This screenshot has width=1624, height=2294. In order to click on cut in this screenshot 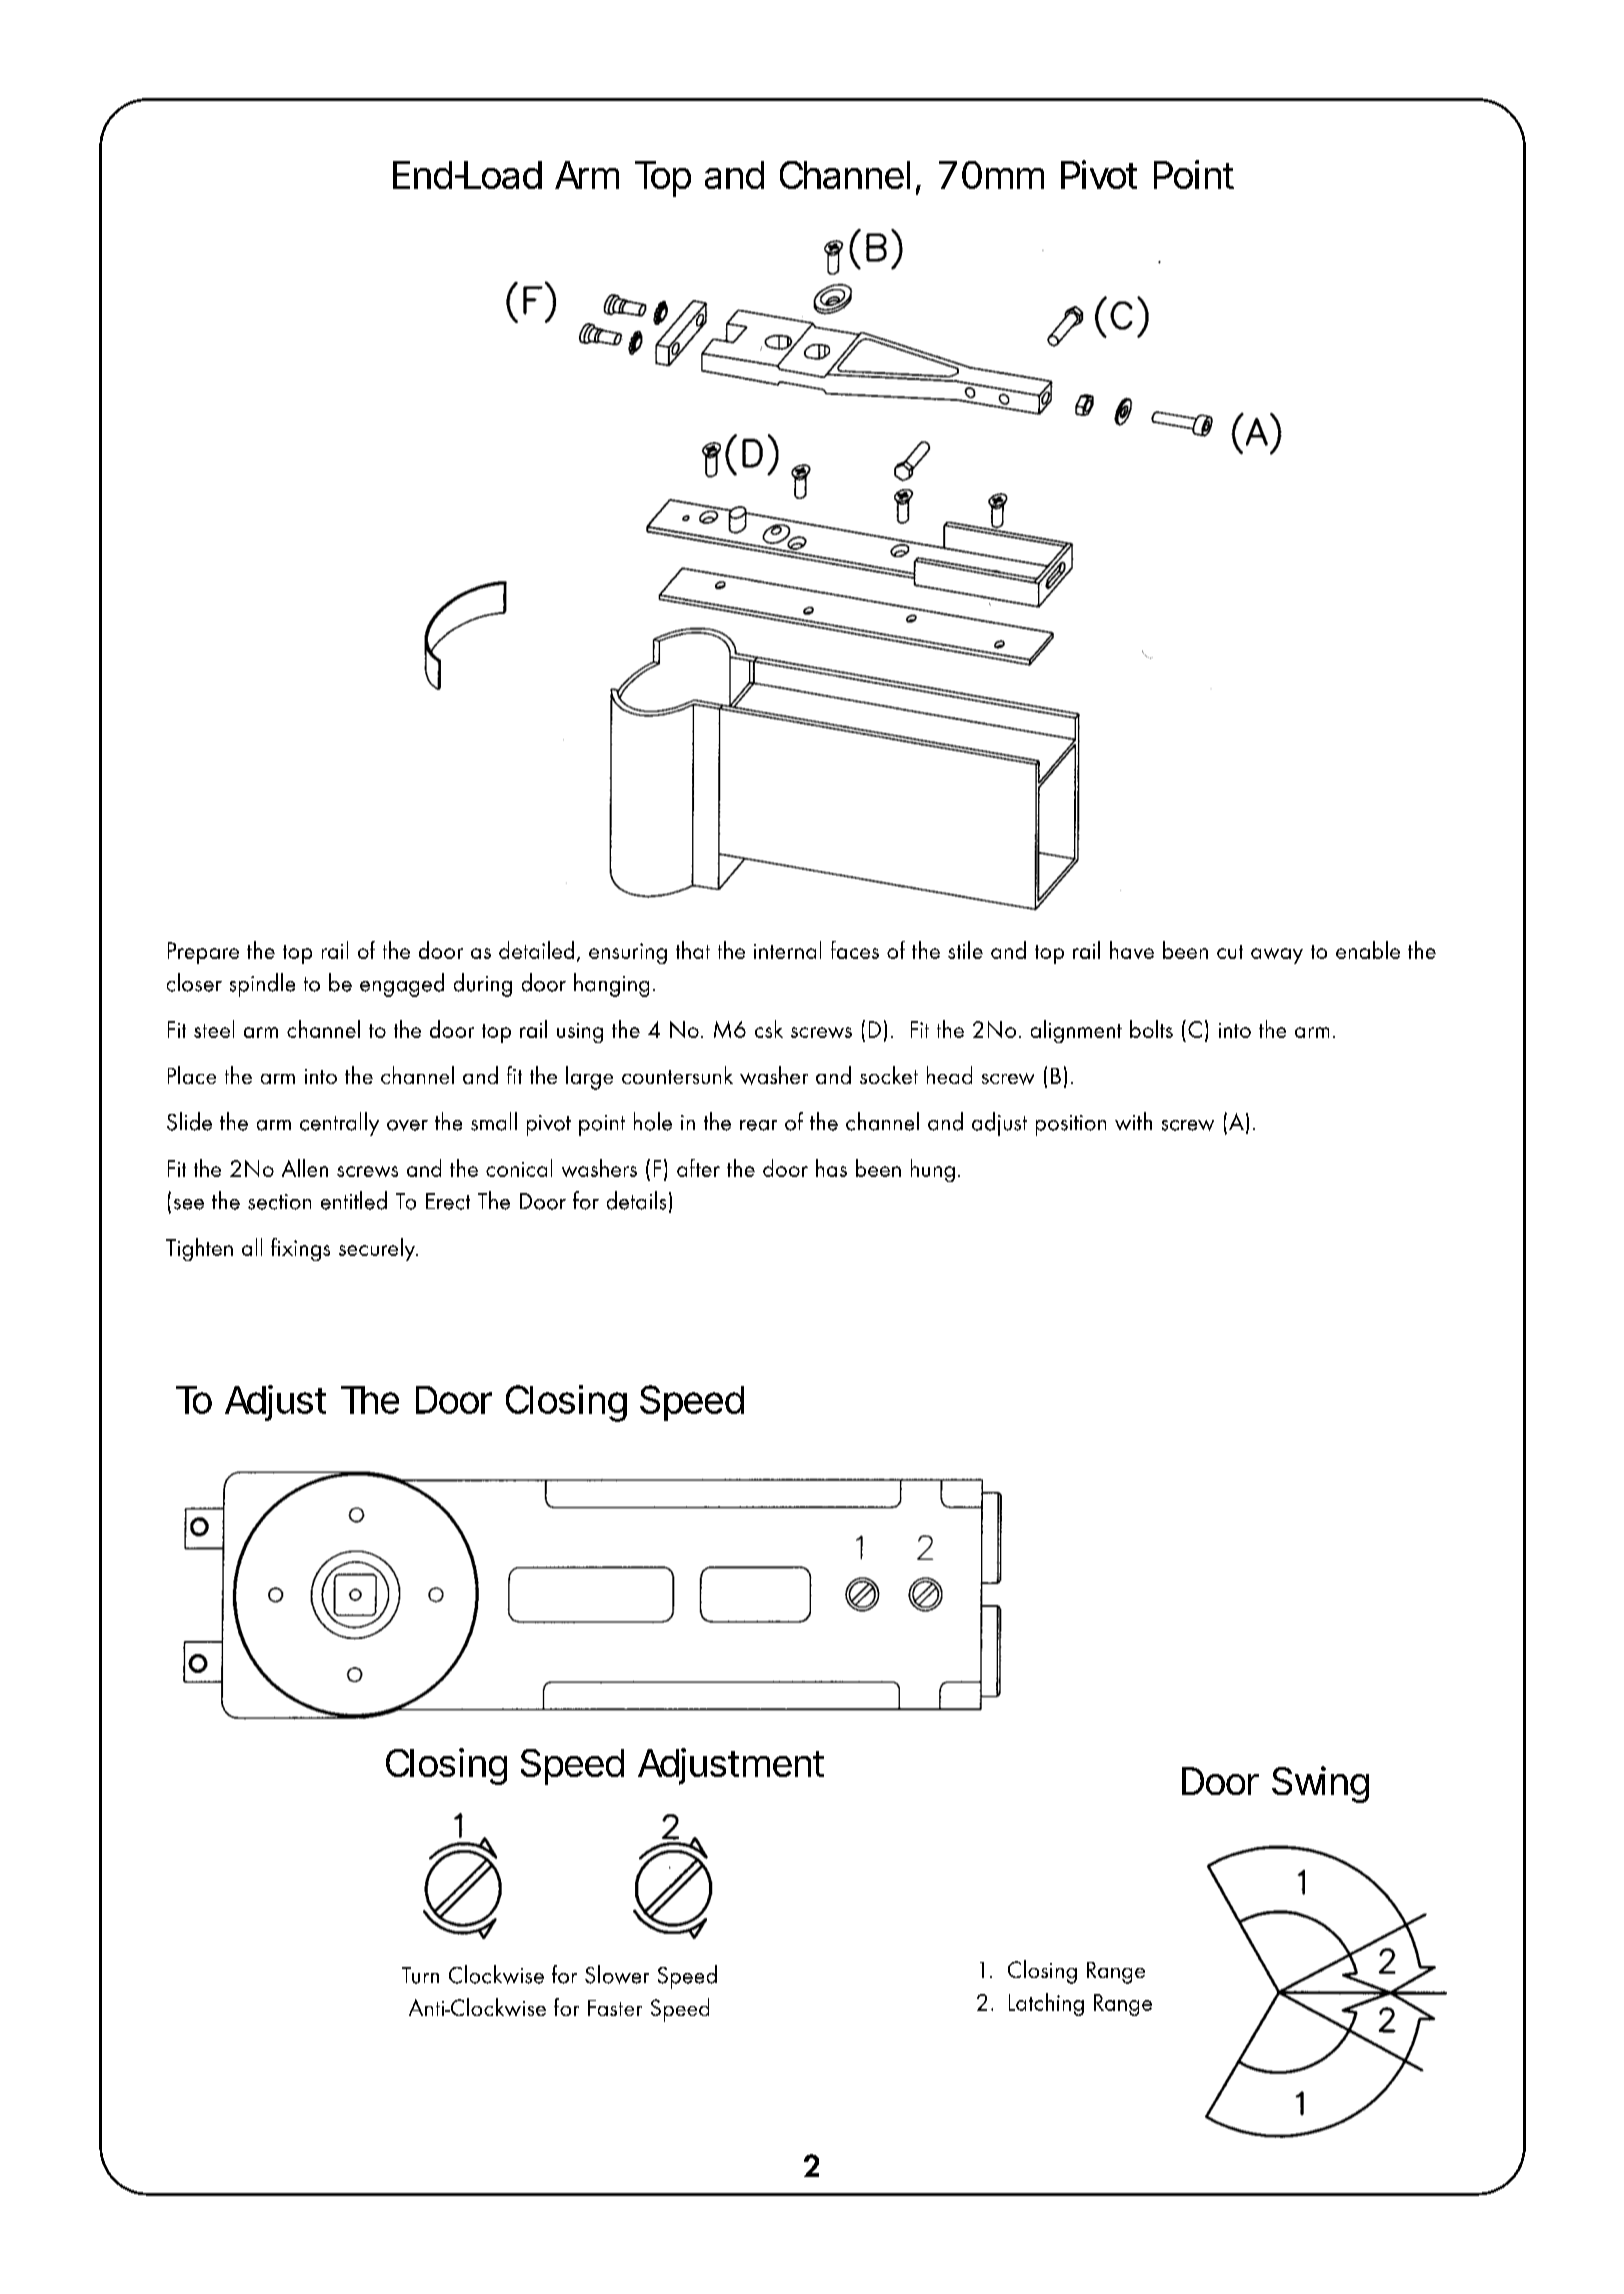, I will do `click(1230, 952)`.
